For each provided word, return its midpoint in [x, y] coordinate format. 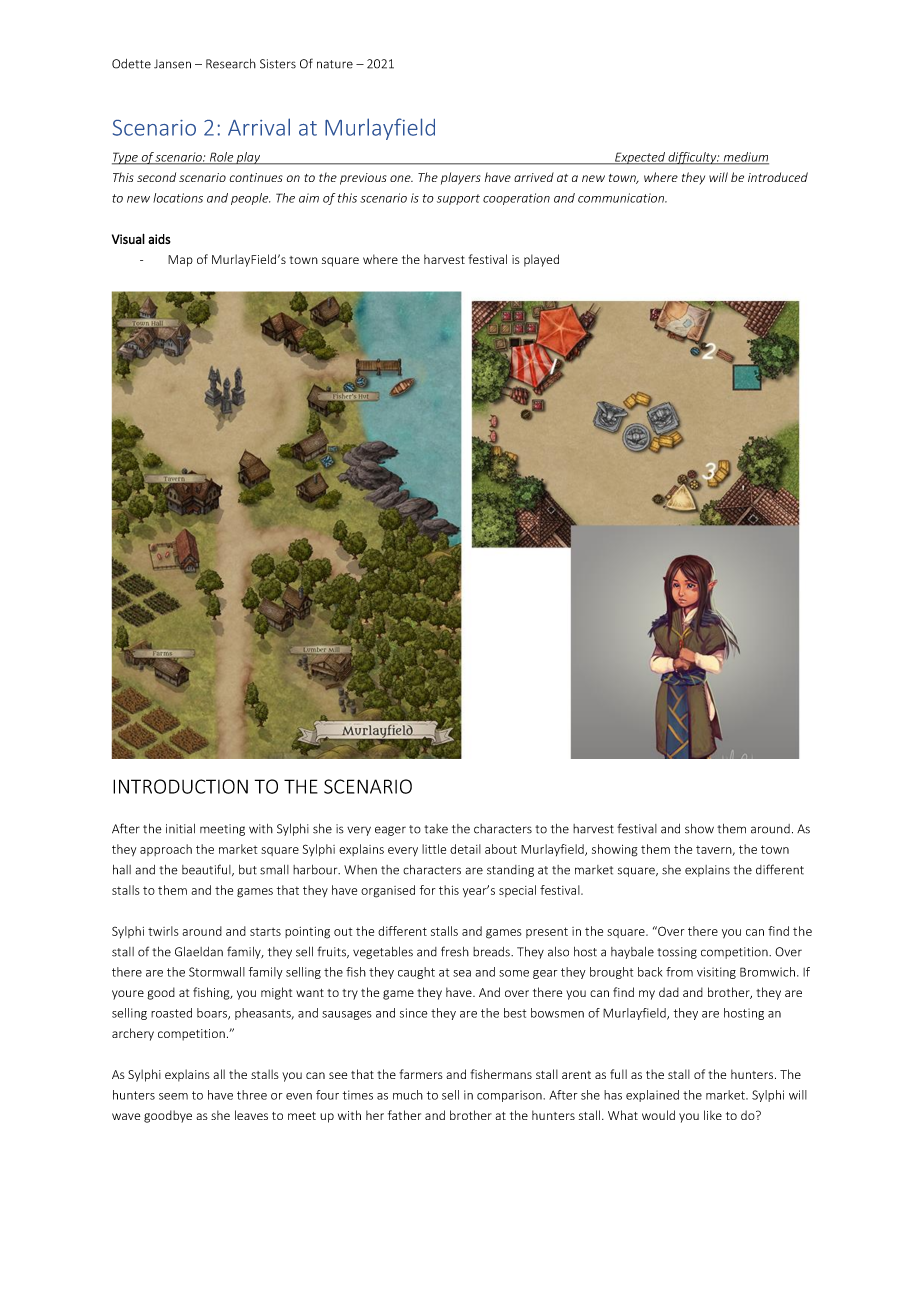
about [501, 849]
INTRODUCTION [180, 786]
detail [465, 849]
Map [180, 261]
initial [180, 829]
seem [173, 1096]
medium [745, 158]
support [458, 199]
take [436, 829]
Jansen [172, 64]
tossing [677, 953]
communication [622, 198]
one [401, 178]
